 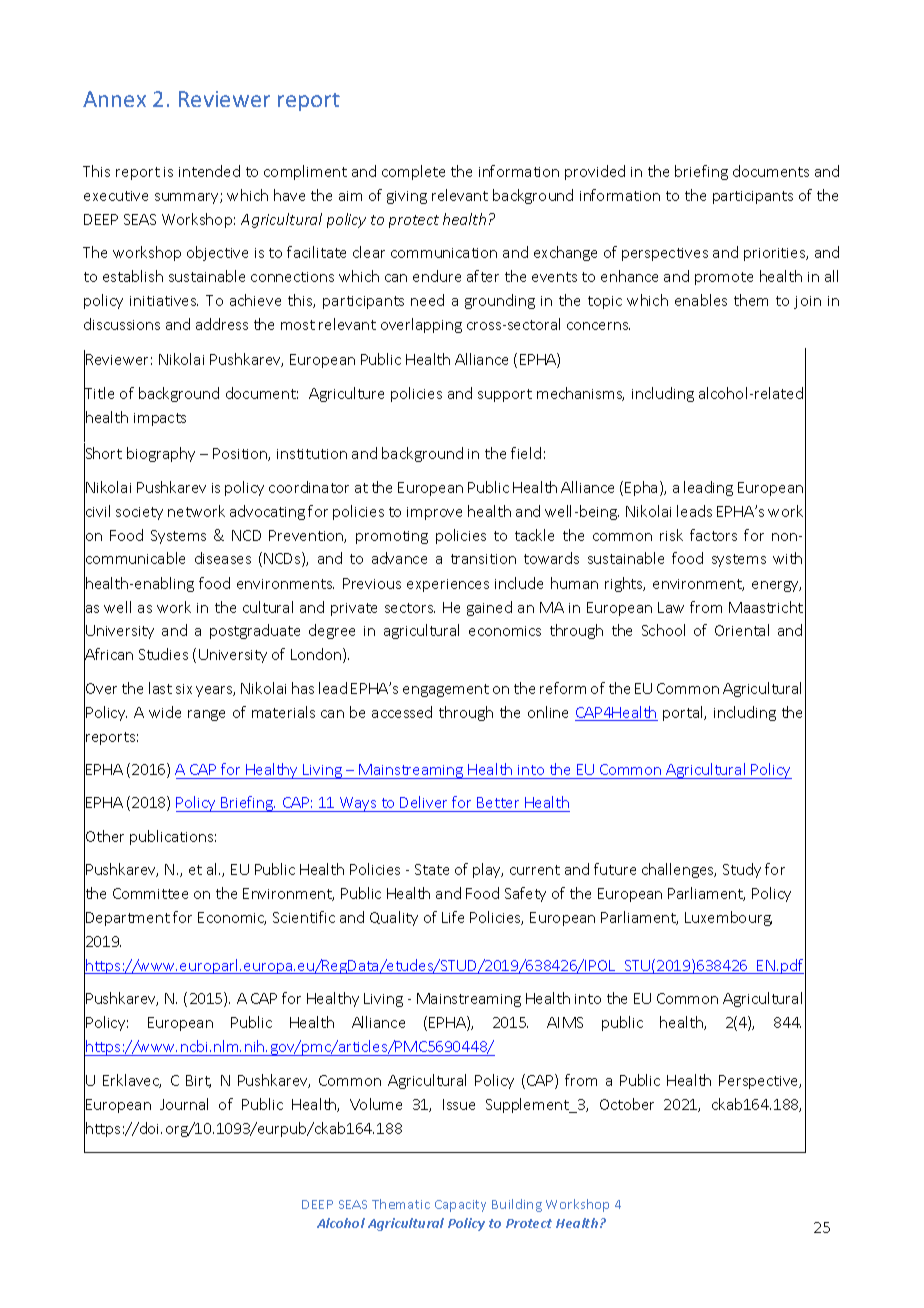 What do you see at coordinates (209, 171) in the image?
I see `intended` at bounding box center [209, 171].
